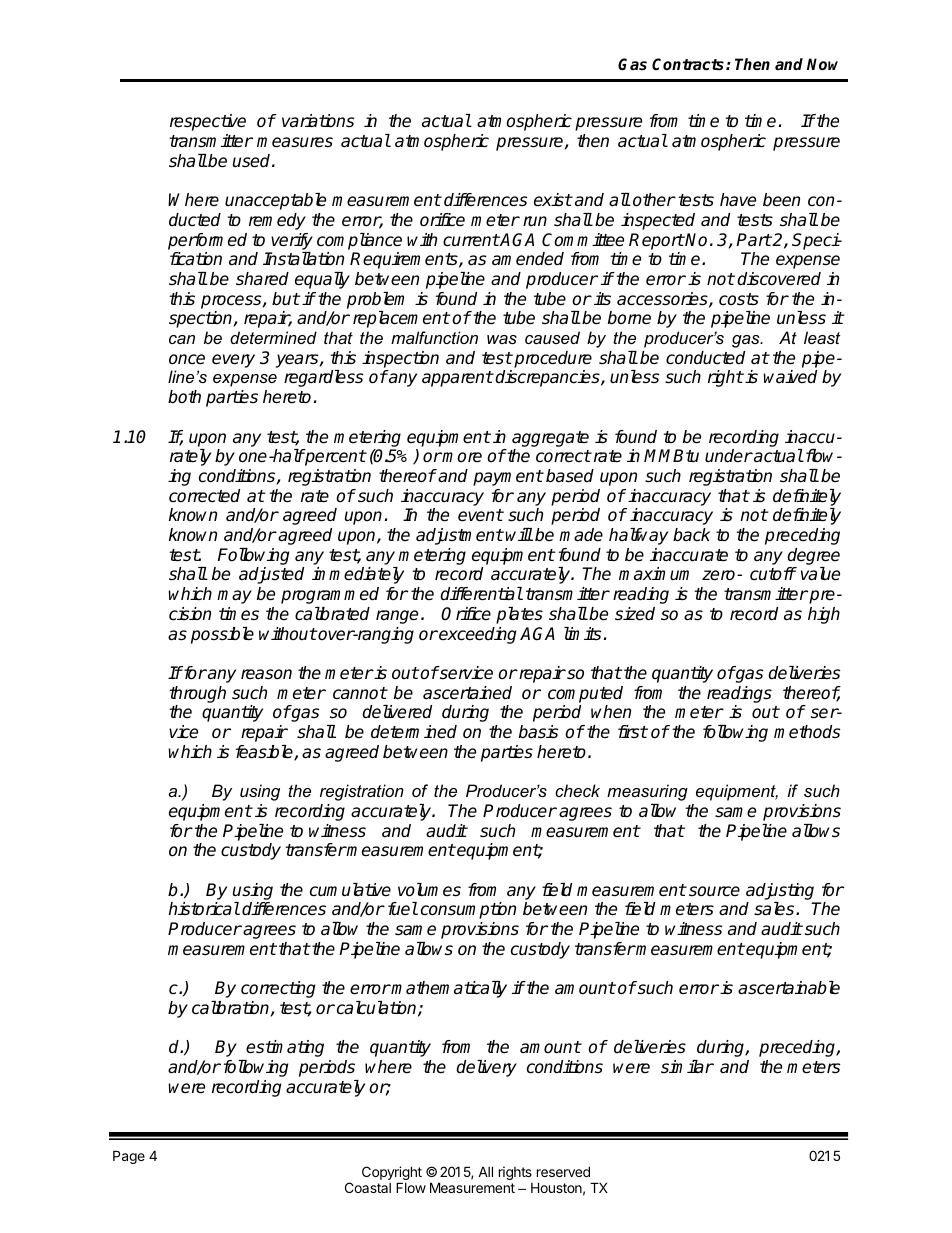  I want to click on respective, so click(208, 122).
